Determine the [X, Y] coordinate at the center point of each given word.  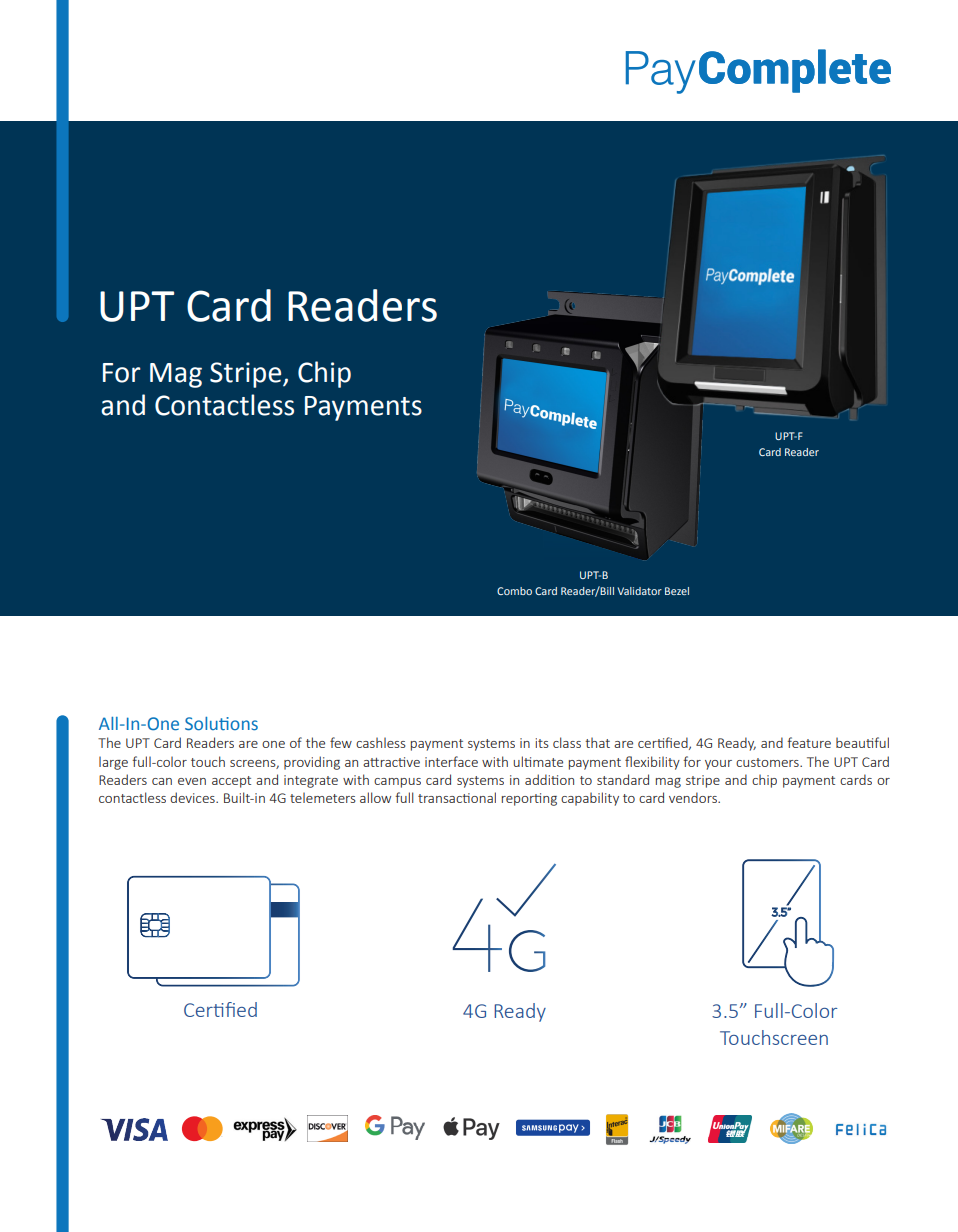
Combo [514, 591]
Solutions [221, 724]
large [113, 763]
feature [809, 742]
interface [451, 761]
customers [768, 762]
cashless [380, 742]
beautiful [862, 742]
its [542, 743]
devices [193, 797]
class [567, 742]
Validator [640, 591]
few [341, 742]
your [718, 765]
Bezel [677, 591]
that [597, 742]
